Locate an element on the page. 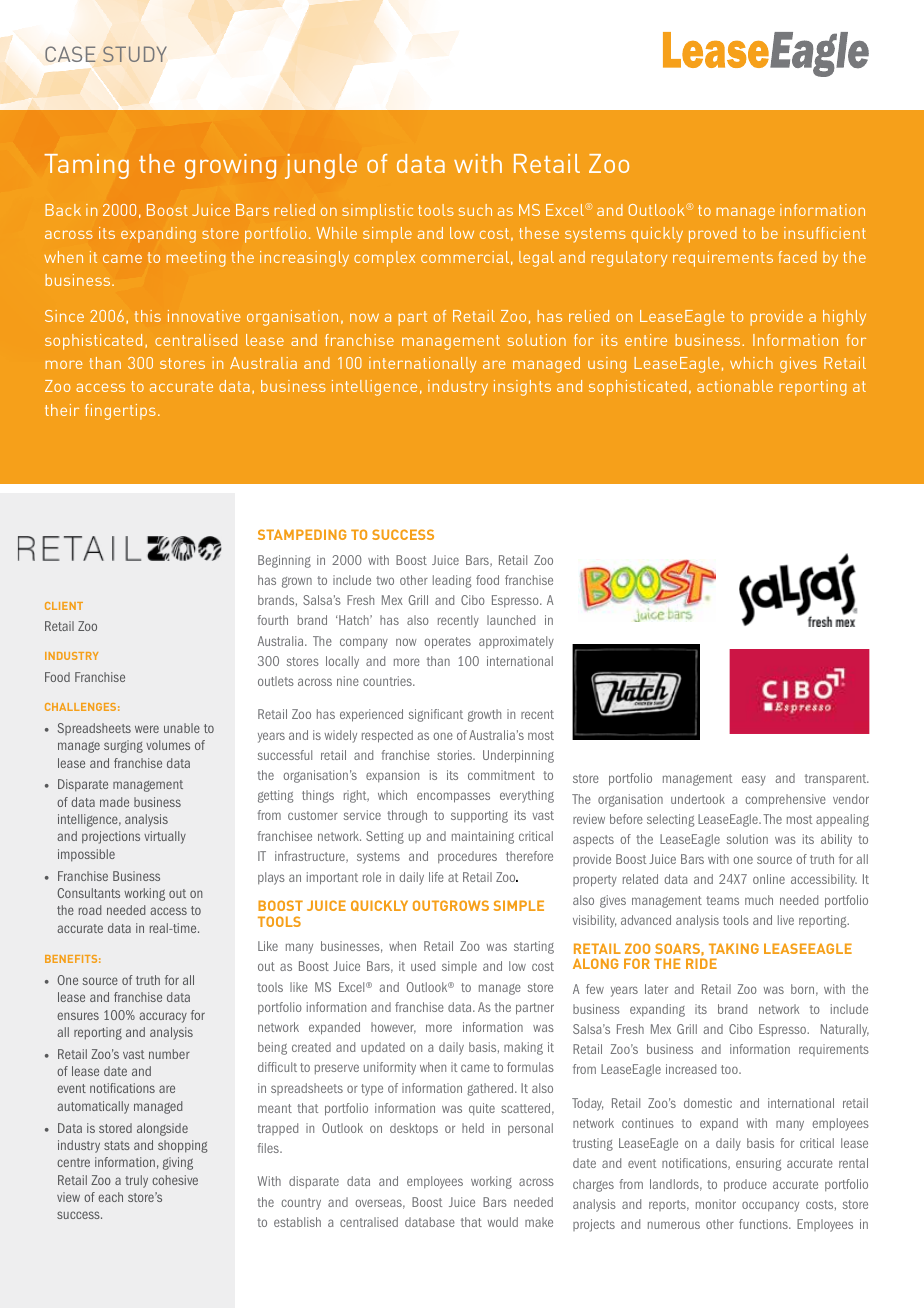  volumes is located at coordinates (168, 745).
